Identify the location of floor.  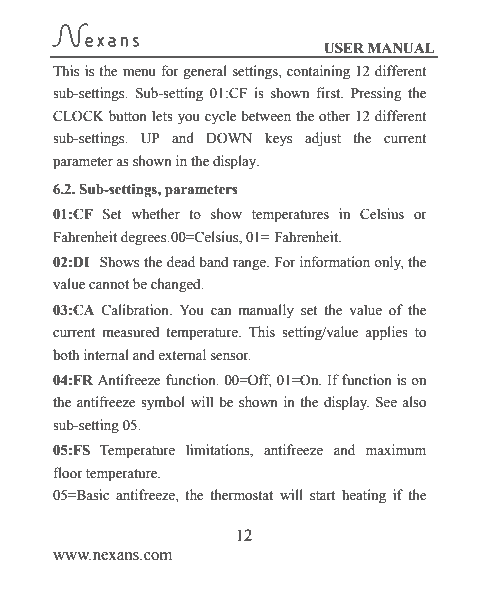
(68, 473).
